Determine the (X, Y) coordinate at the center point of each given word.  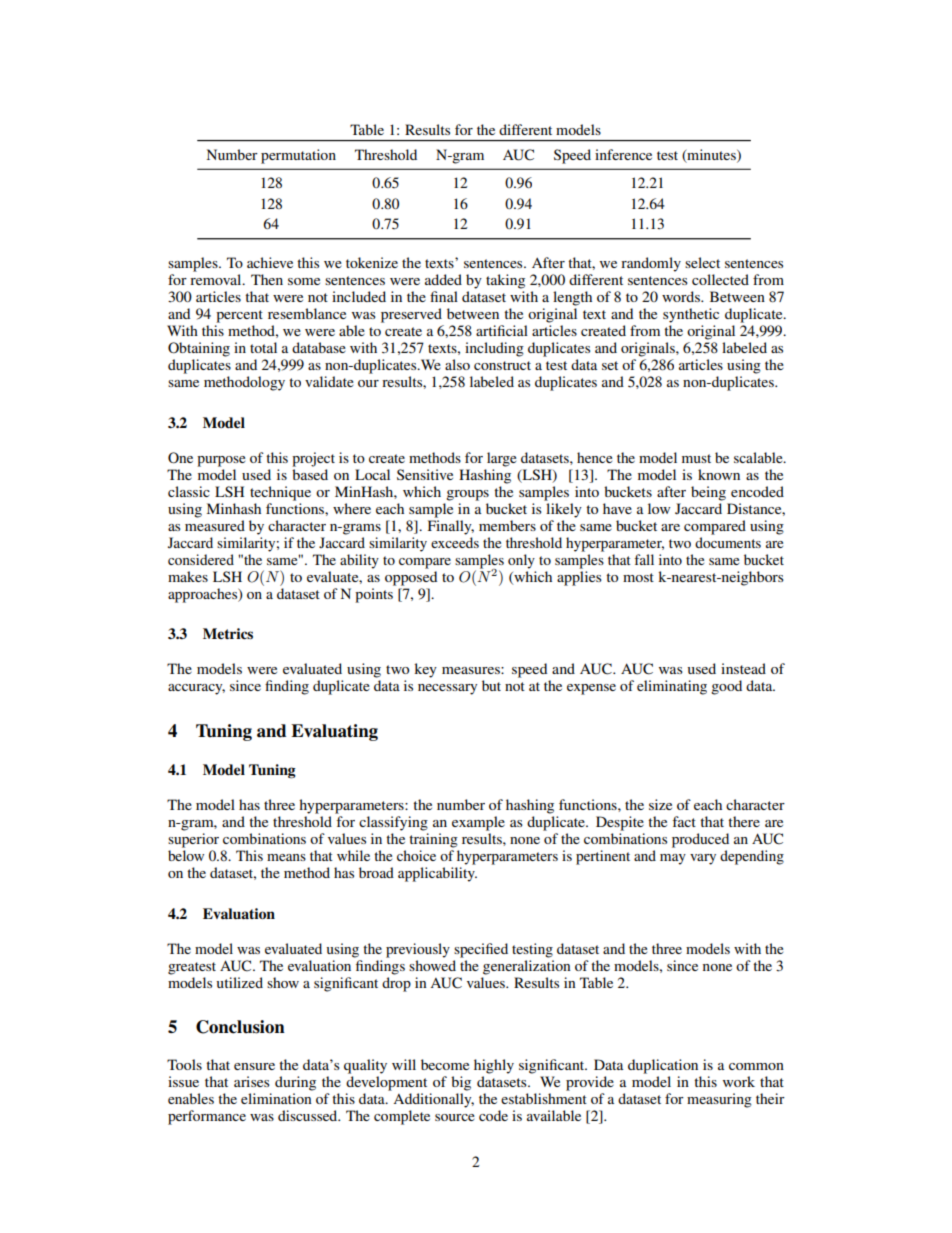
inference (623, 154)
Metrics (228, 634)
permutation (298, 156)
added (443, 279)
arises (252, 1081)
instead (743, 668)
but (491, 685)
